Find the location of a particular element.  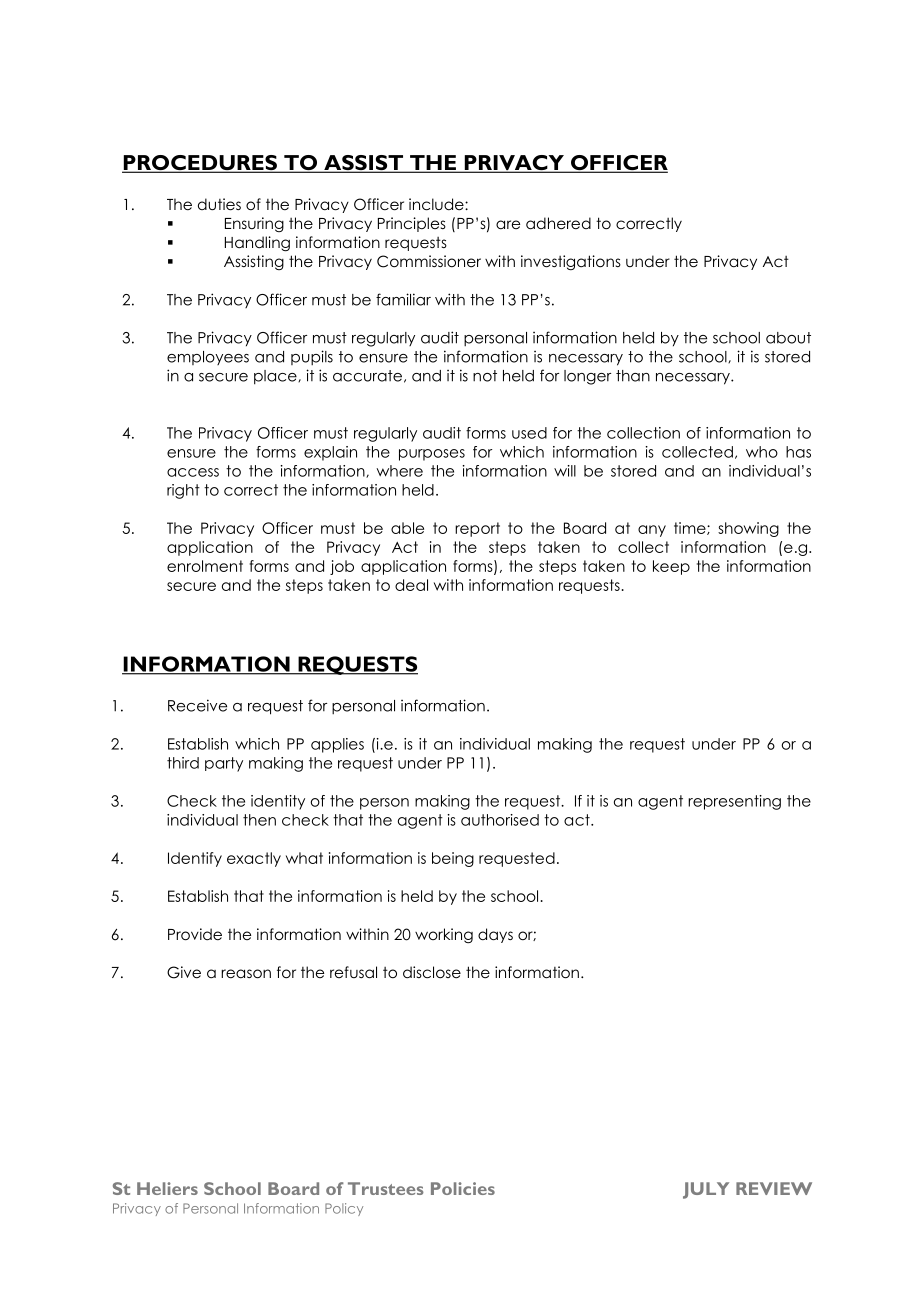

representing is located at coordinates (734, 802).
